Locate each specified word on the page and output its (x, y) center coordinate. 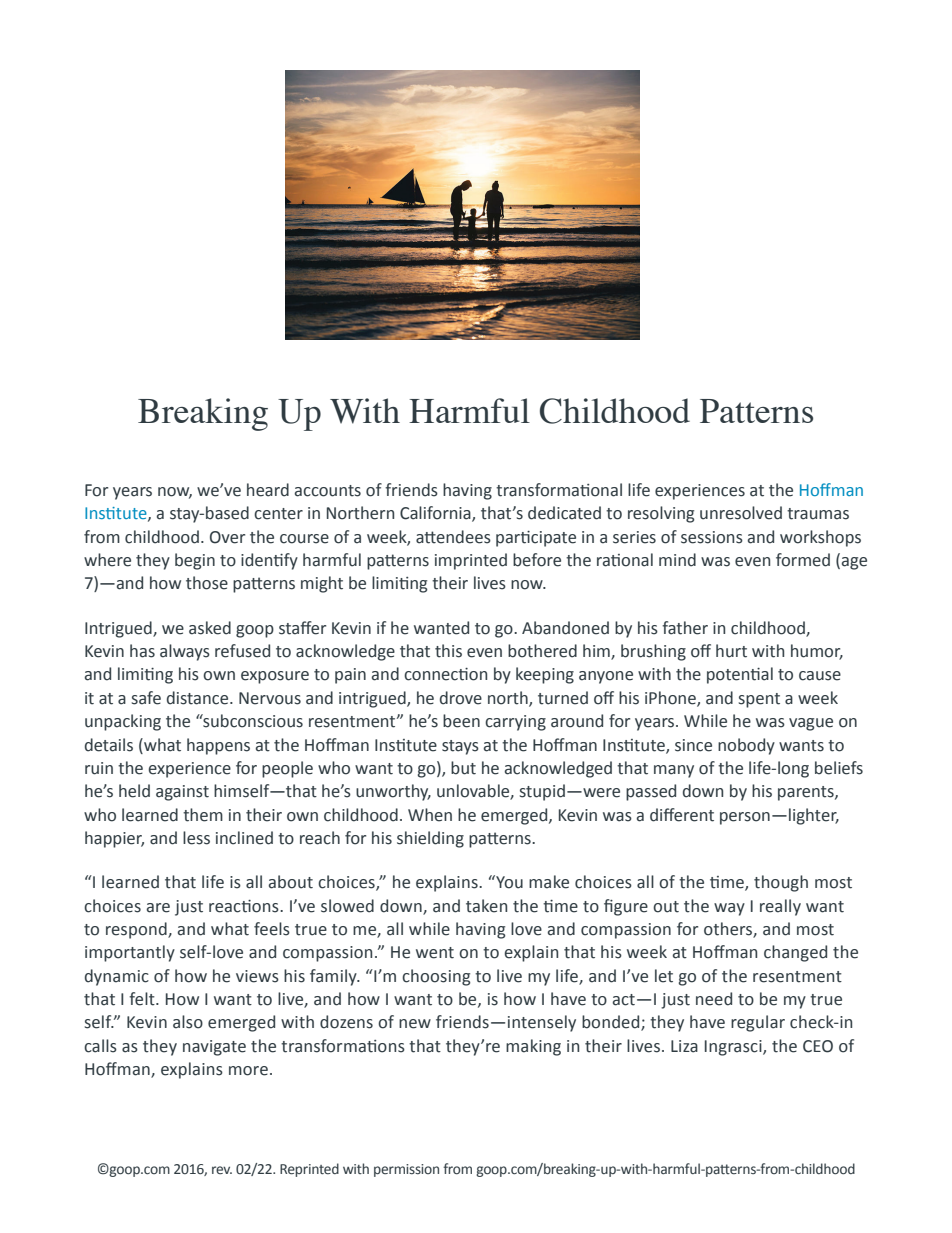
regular (758, 1023)
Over (227, 537)
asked (210, 628)
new (415, 1024)
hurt (731, 651)
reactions (245, 906)
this (448, 651)
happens (218, 746)
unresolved (741, 513)
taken (486, 906)
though (781, 883)
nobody (746, 746)
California (436, 514)
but (463, 768)
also (188, 1022)
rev (222, 1170)
